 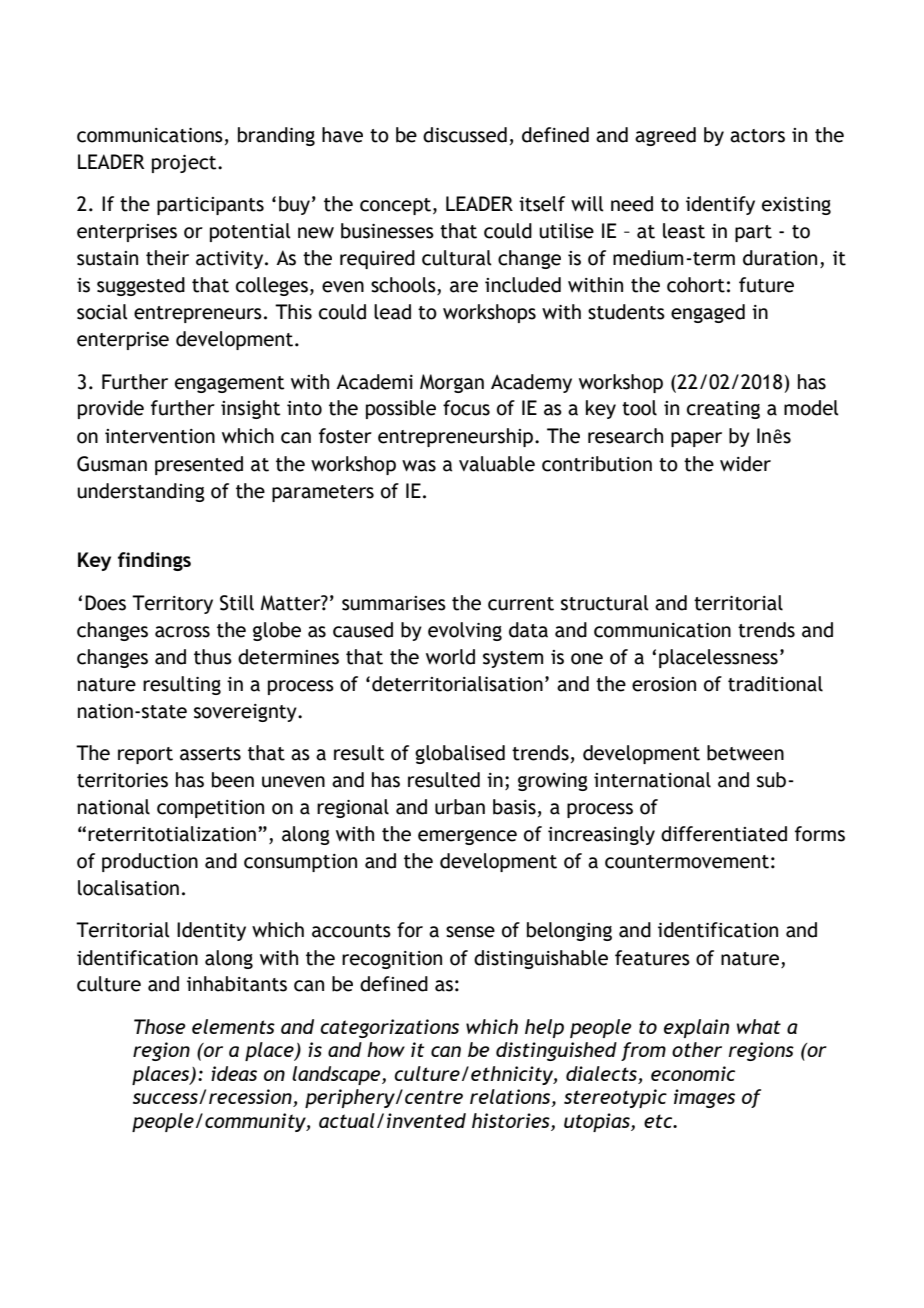 What do you see at coordinates (210, 754) in the screenshot?
I see `asserts` at bounding box center [210, 754].
